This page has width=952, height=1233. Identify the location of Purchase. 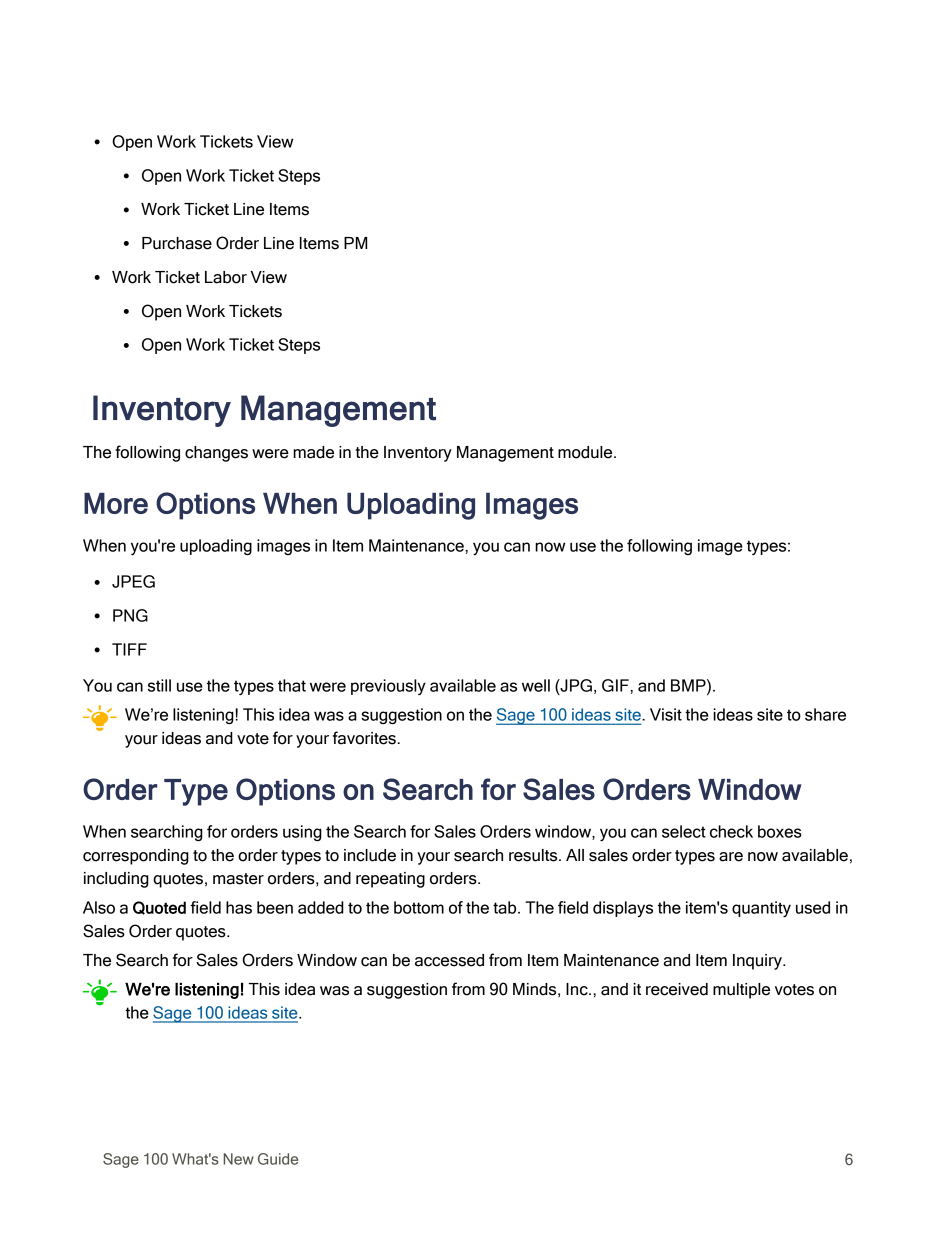
(177, 243).
